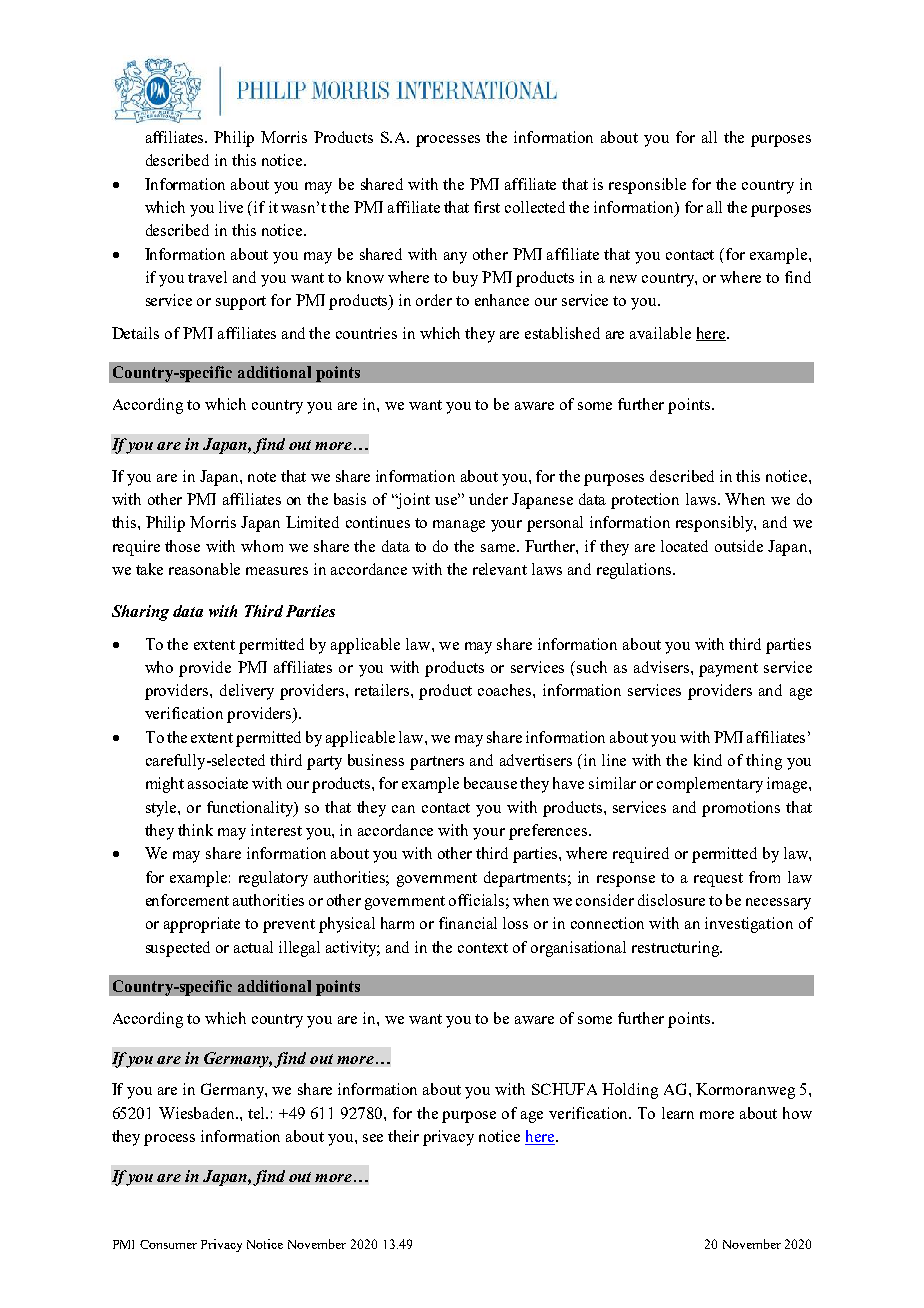 The height and width of the document is (1308, 924). Describe the element at coordinates (168, 1244) in the document. I see `Consumer` at that location.
